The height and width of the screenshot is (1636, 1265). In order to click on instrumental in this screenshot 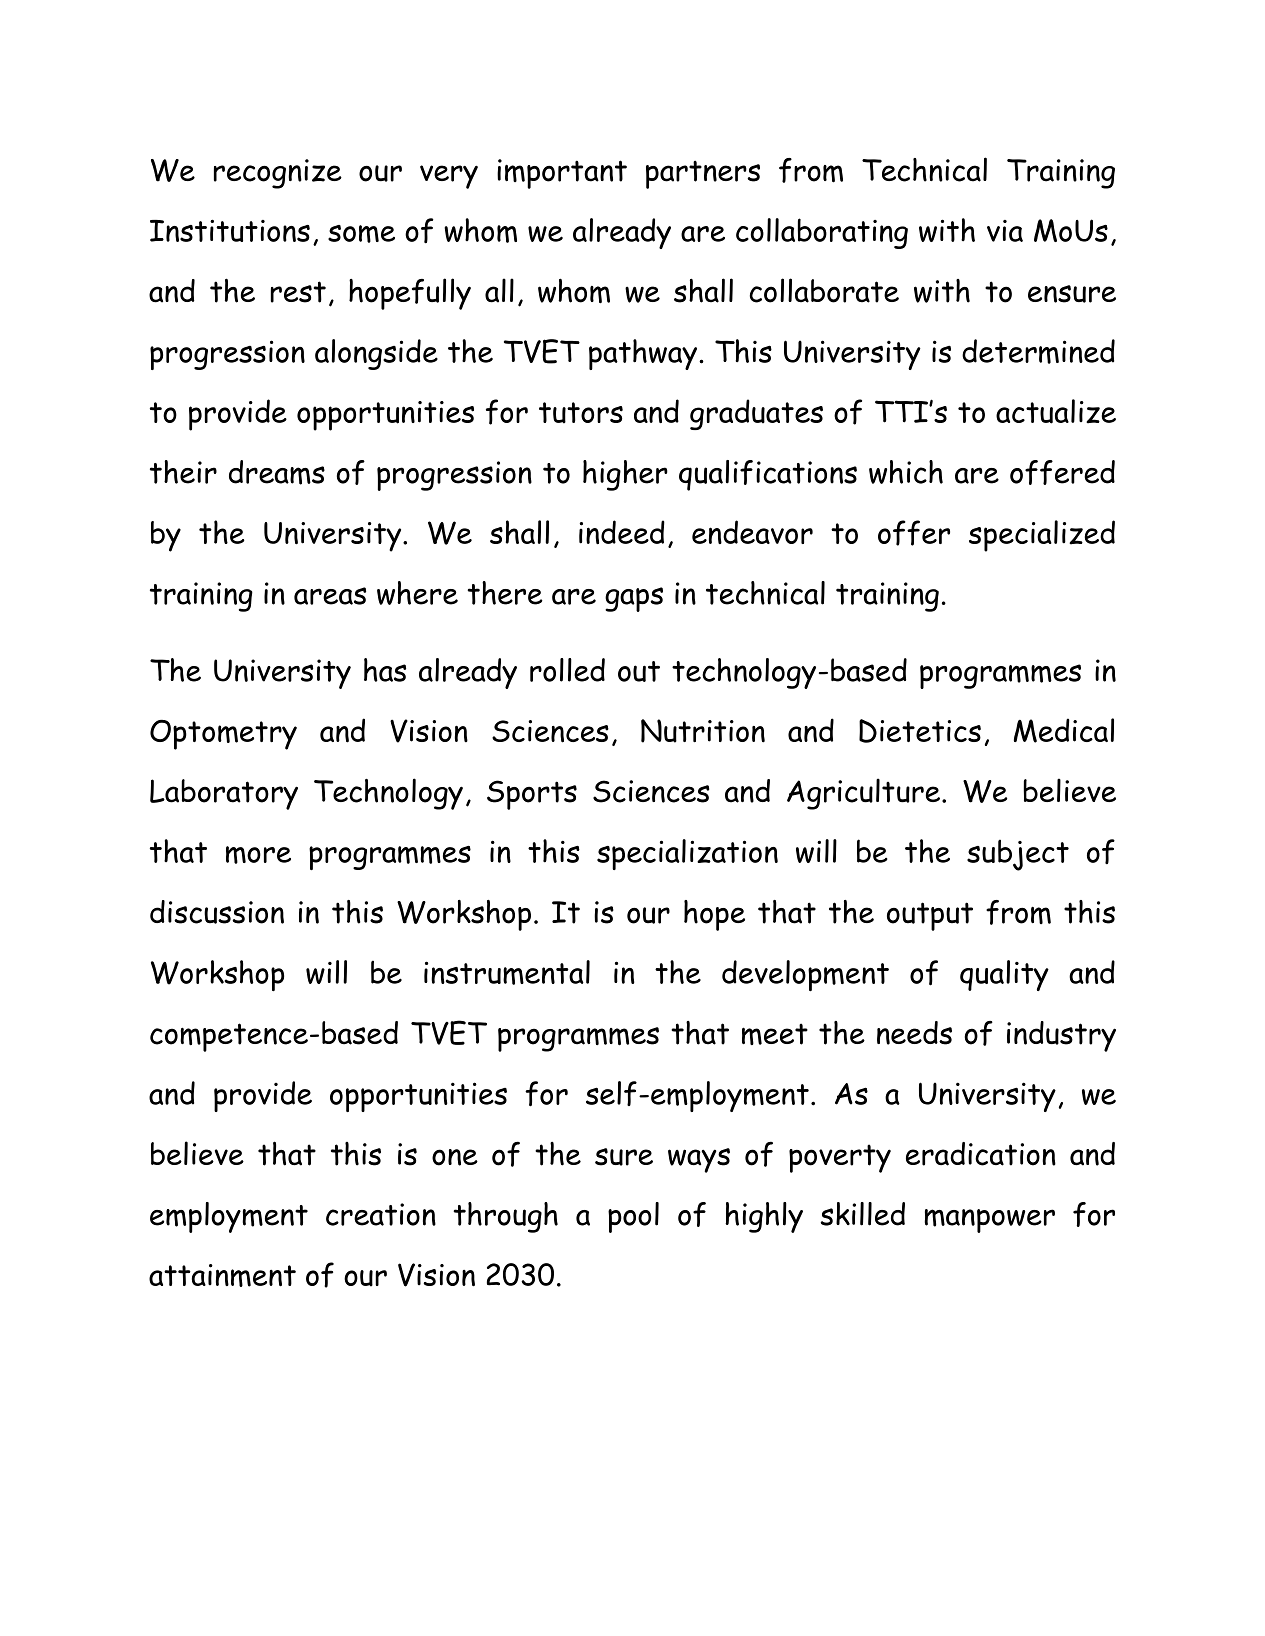, I will do `click(507, 972)`.
